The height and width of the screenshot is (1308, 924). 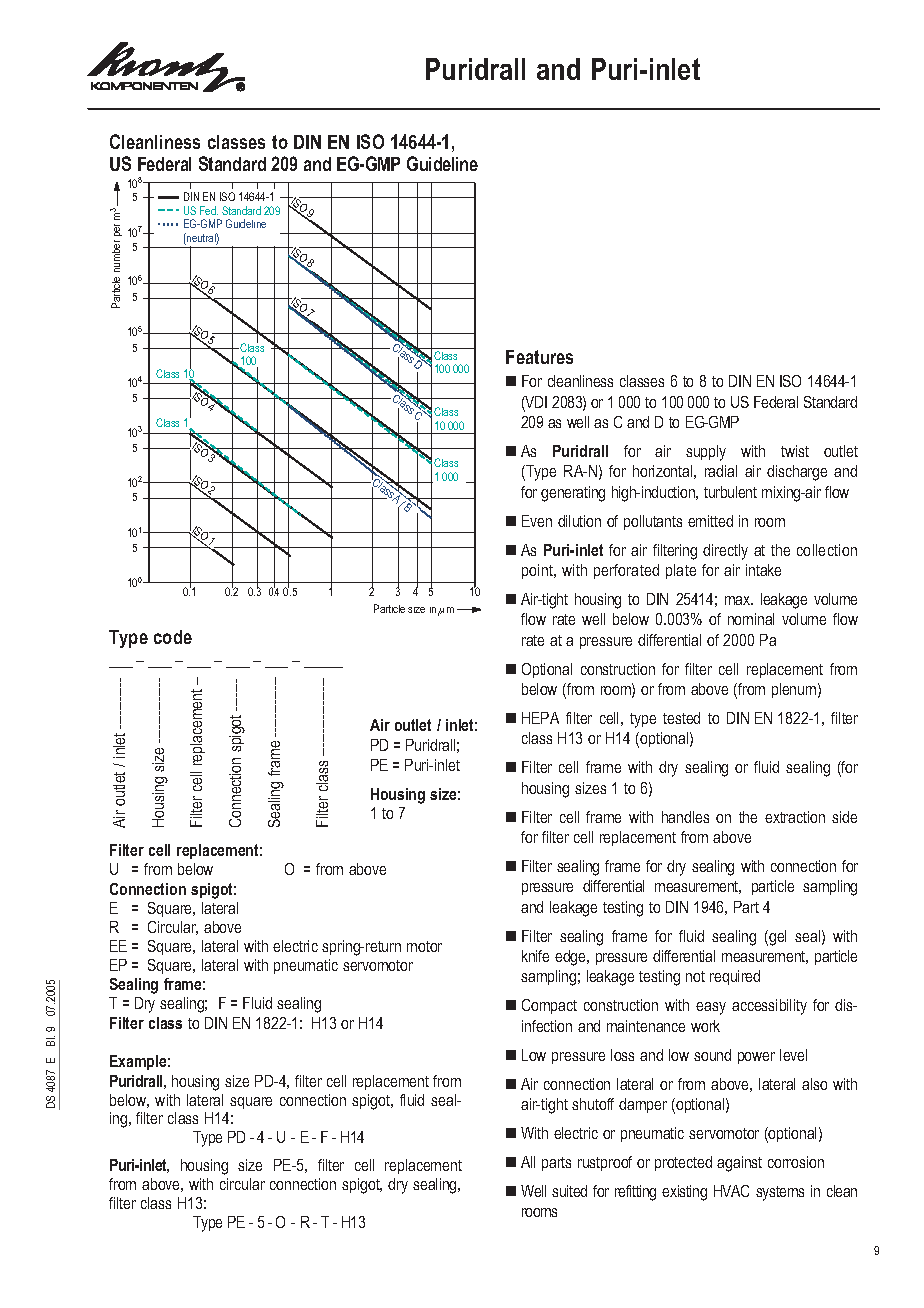 I want to click on accessibility, so click(x=769, y=1007).
